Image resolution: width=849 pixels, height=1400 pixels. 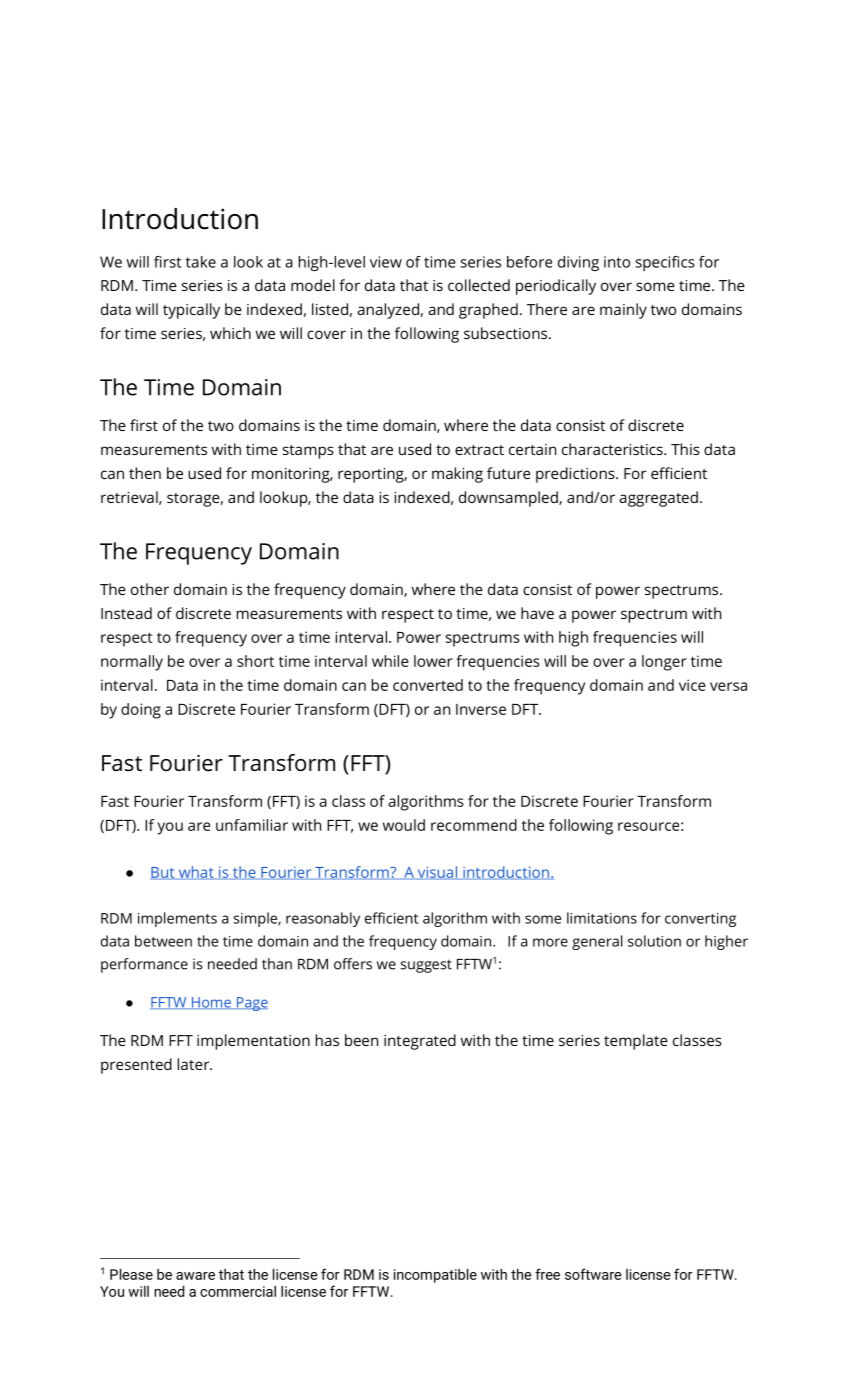 I want to click on unfamiliar, so click(x=252, y=825).
